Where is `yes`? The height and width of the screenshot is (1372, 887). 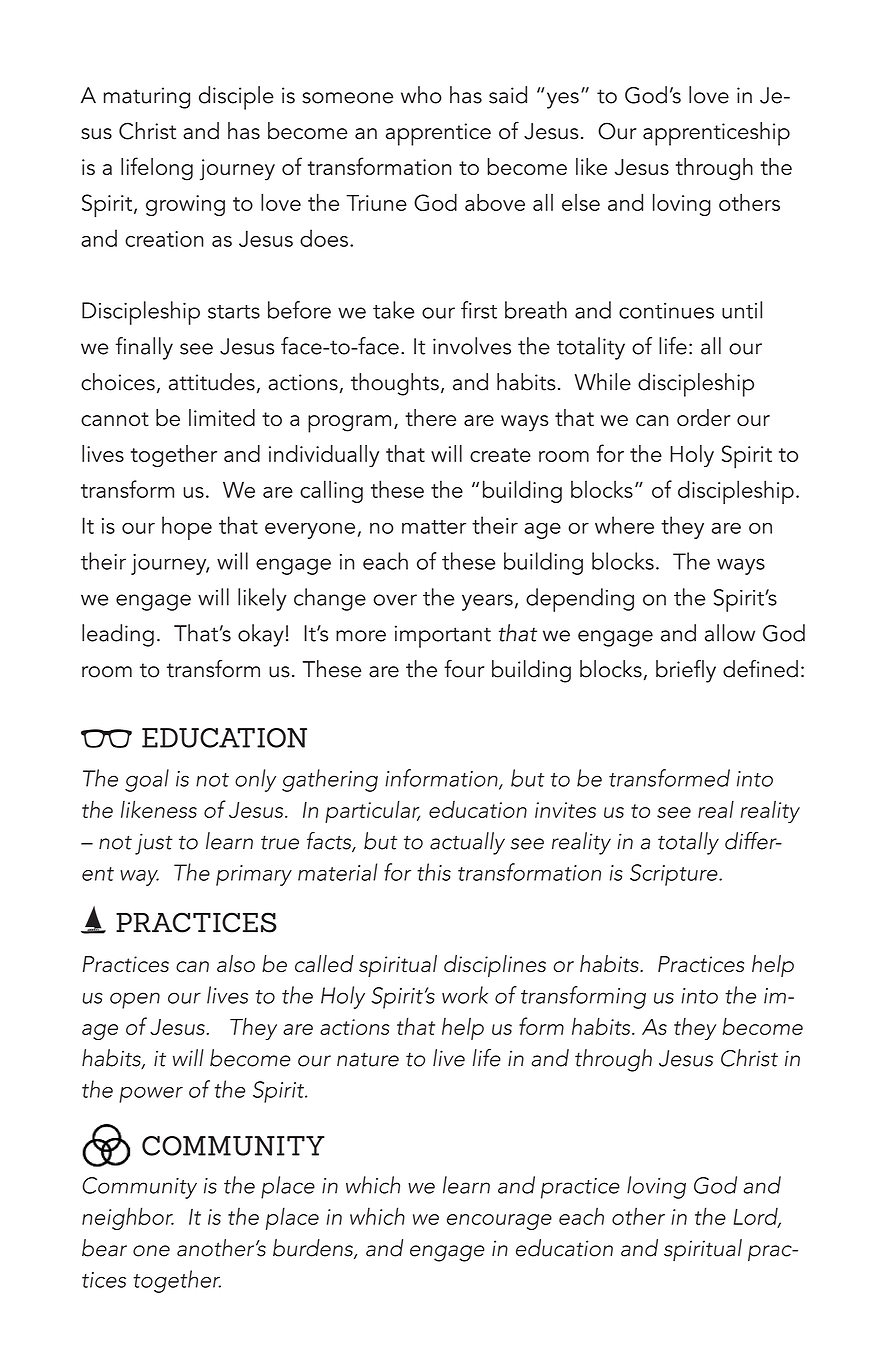 yes is located at coordinates (563, 100).
